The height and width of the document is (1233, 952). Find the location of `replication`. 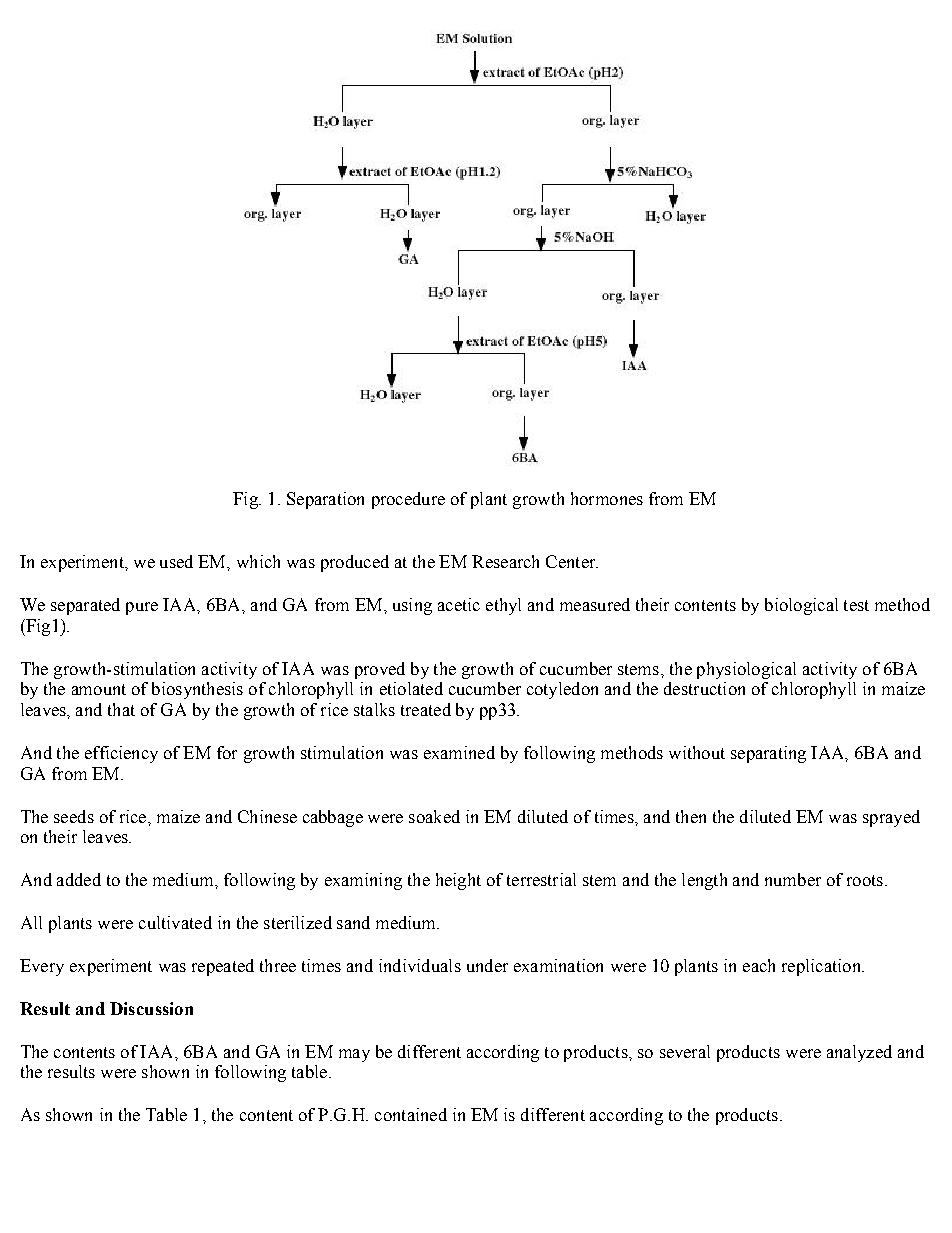

replication is located at coordinates (822, 967).
